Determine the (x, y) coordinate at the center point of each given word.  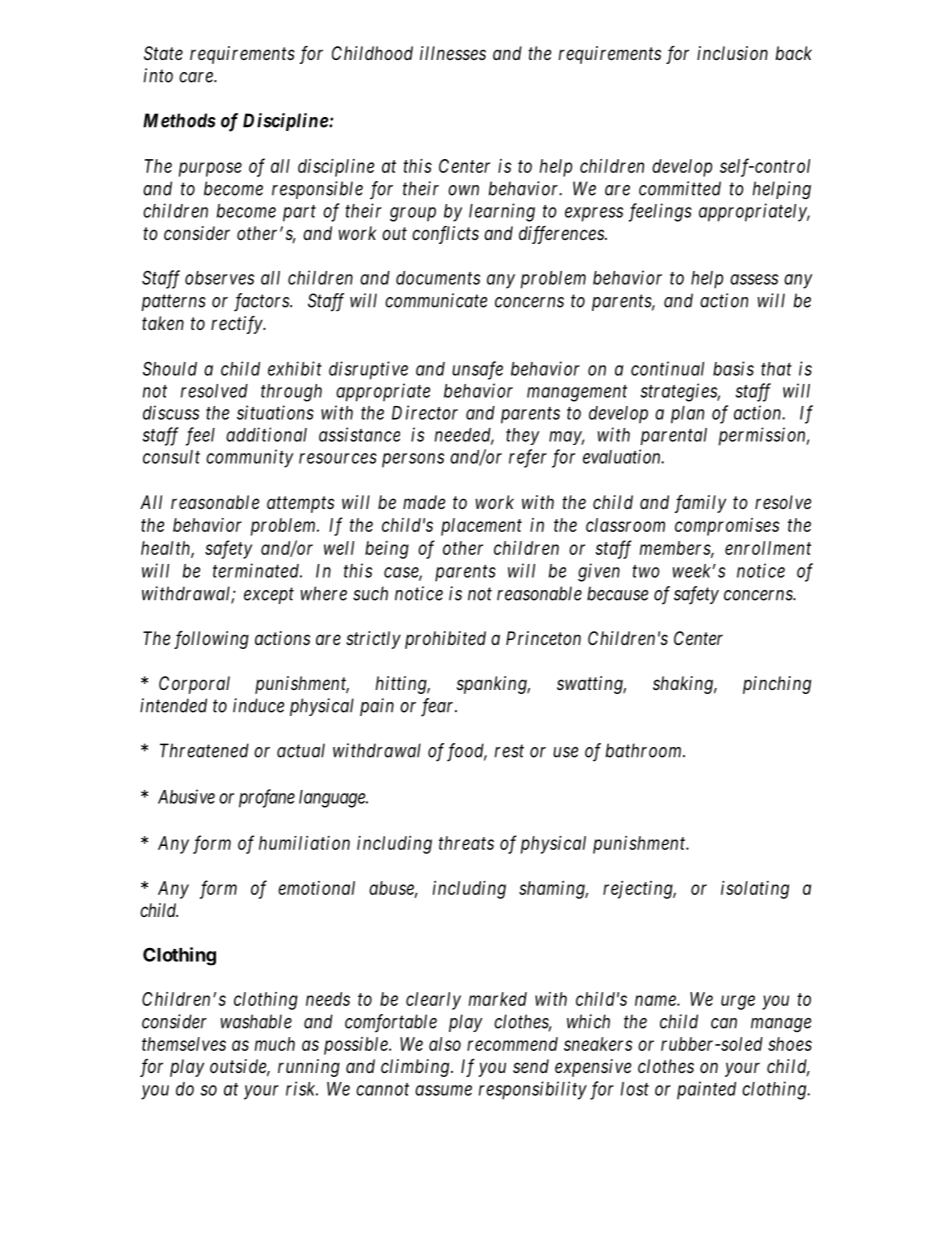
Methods (179, 120)
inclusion (732, 53)
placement (481, 527)
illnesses (453, 53)
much (275, 1044)
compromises (727, 527)
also (445, 1044)
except (269, 596)
